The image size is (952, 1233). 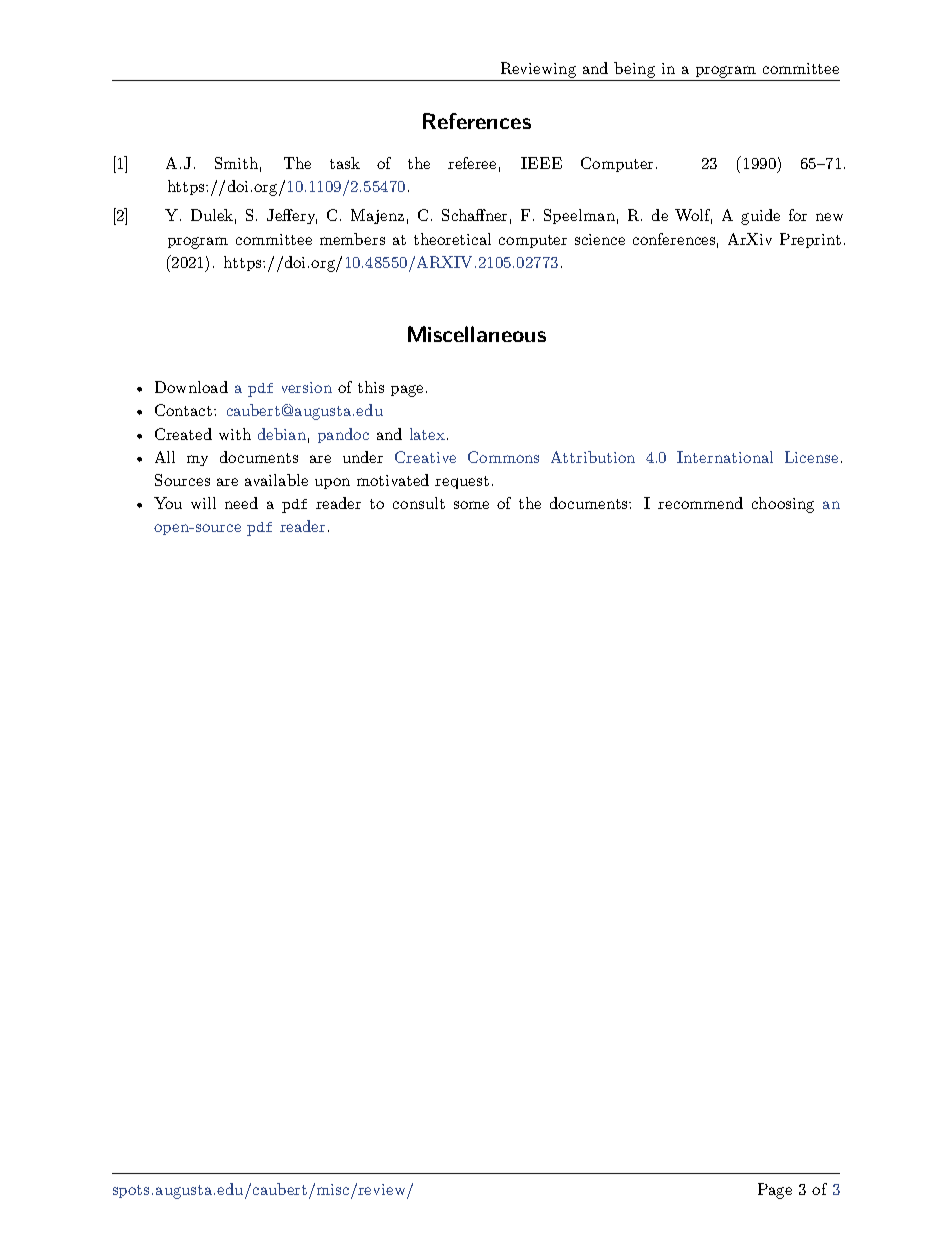 What do you see at coordinates (541, 163) in the screenshot?
I see `IEEE` at bounding box center [541, 163].
